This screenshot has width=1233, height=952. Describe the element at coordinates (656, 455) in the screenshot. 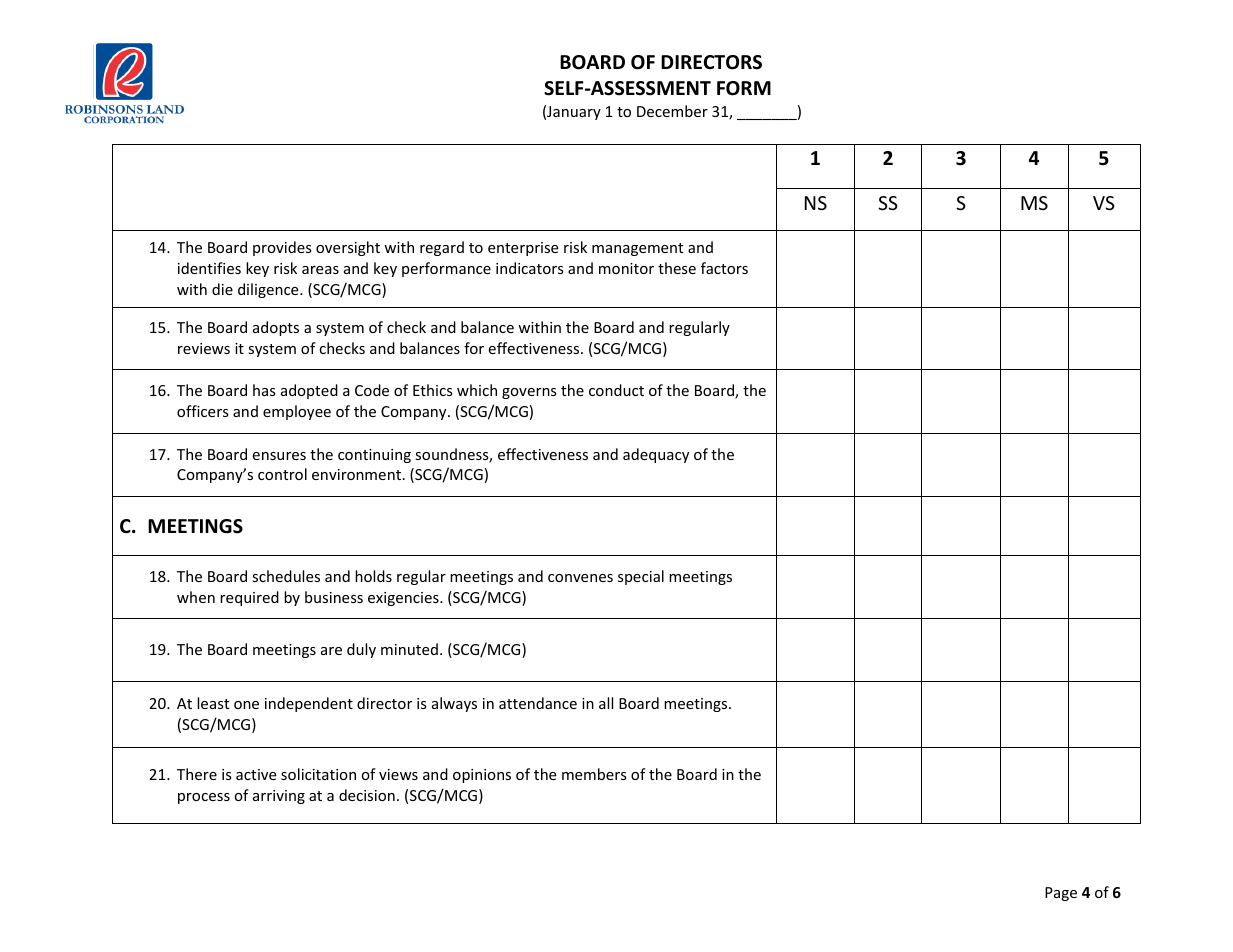

I see `adequacy` at that location.
